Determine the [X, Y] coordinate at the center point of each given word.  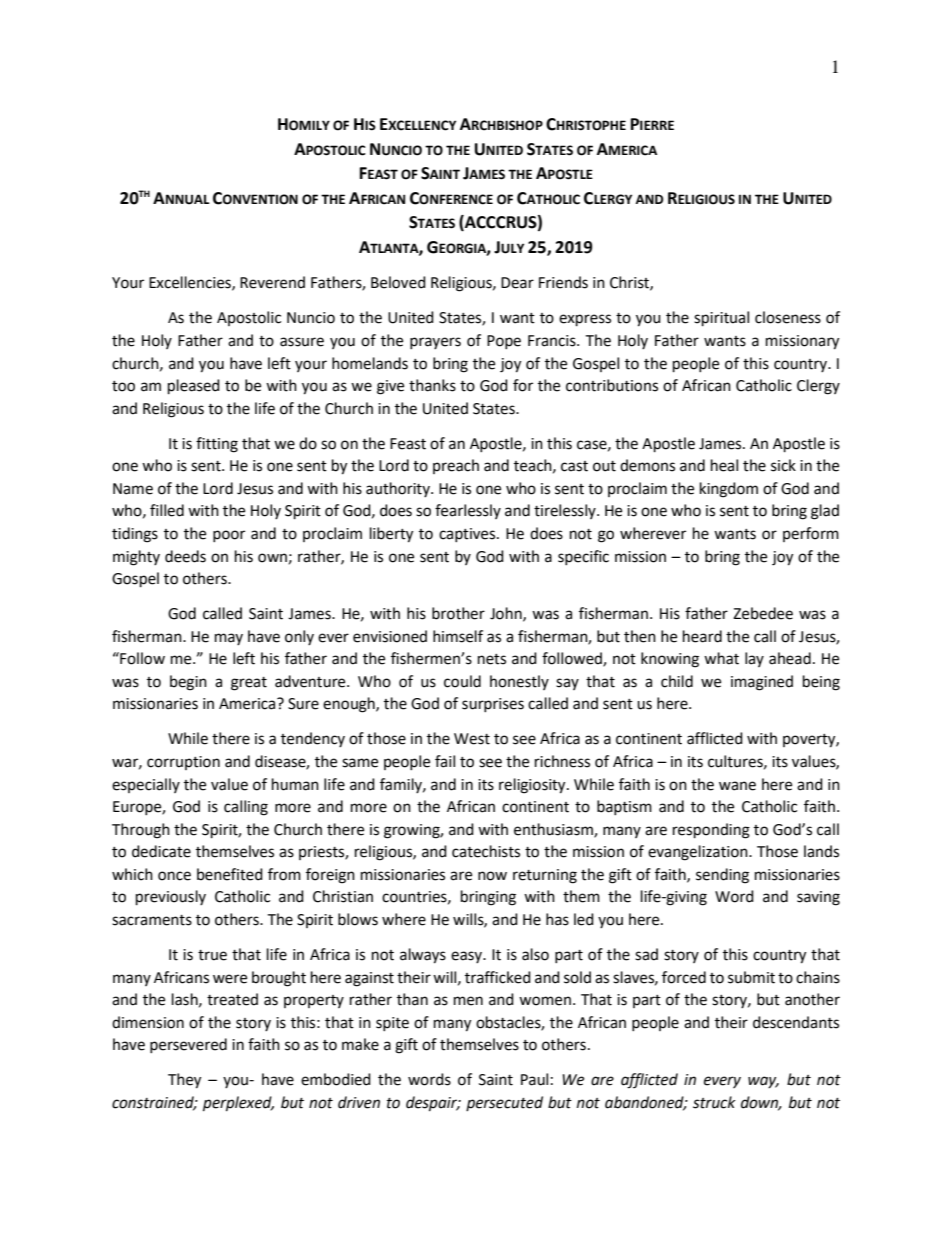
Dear [517, 283]
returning [545, 876]
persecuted [504, 1103]
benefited [230, 874]
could [462, 681]
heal [724, 465]
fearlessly [468, 511]
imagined [762, 683]
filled [167, 510]
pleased [194, 387]
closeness [788, 317]
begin [188, 683]
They [184, 1081]
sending [722, 876]
